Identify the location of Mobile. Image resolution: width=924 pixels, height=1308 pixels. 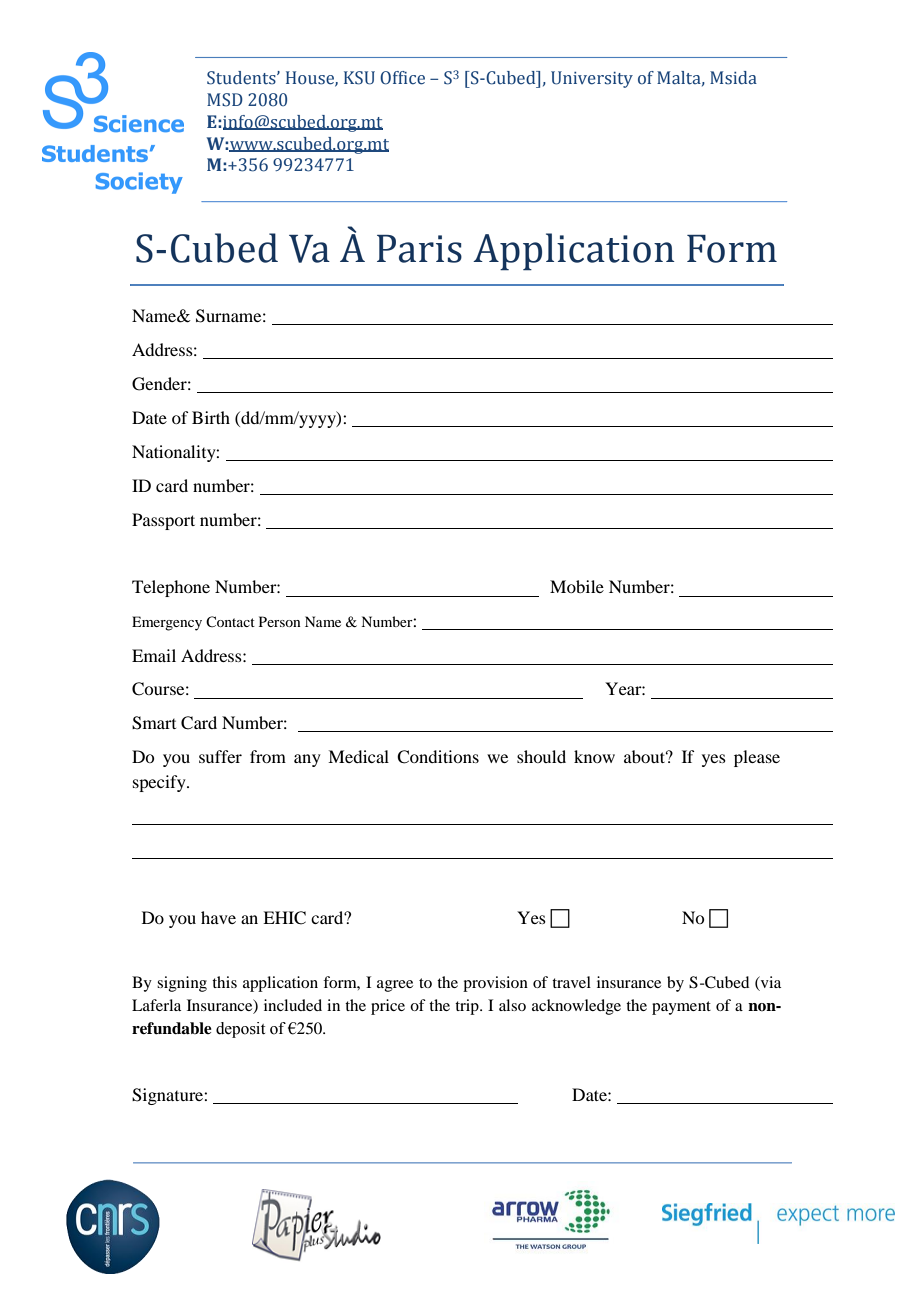
(577, 586).
